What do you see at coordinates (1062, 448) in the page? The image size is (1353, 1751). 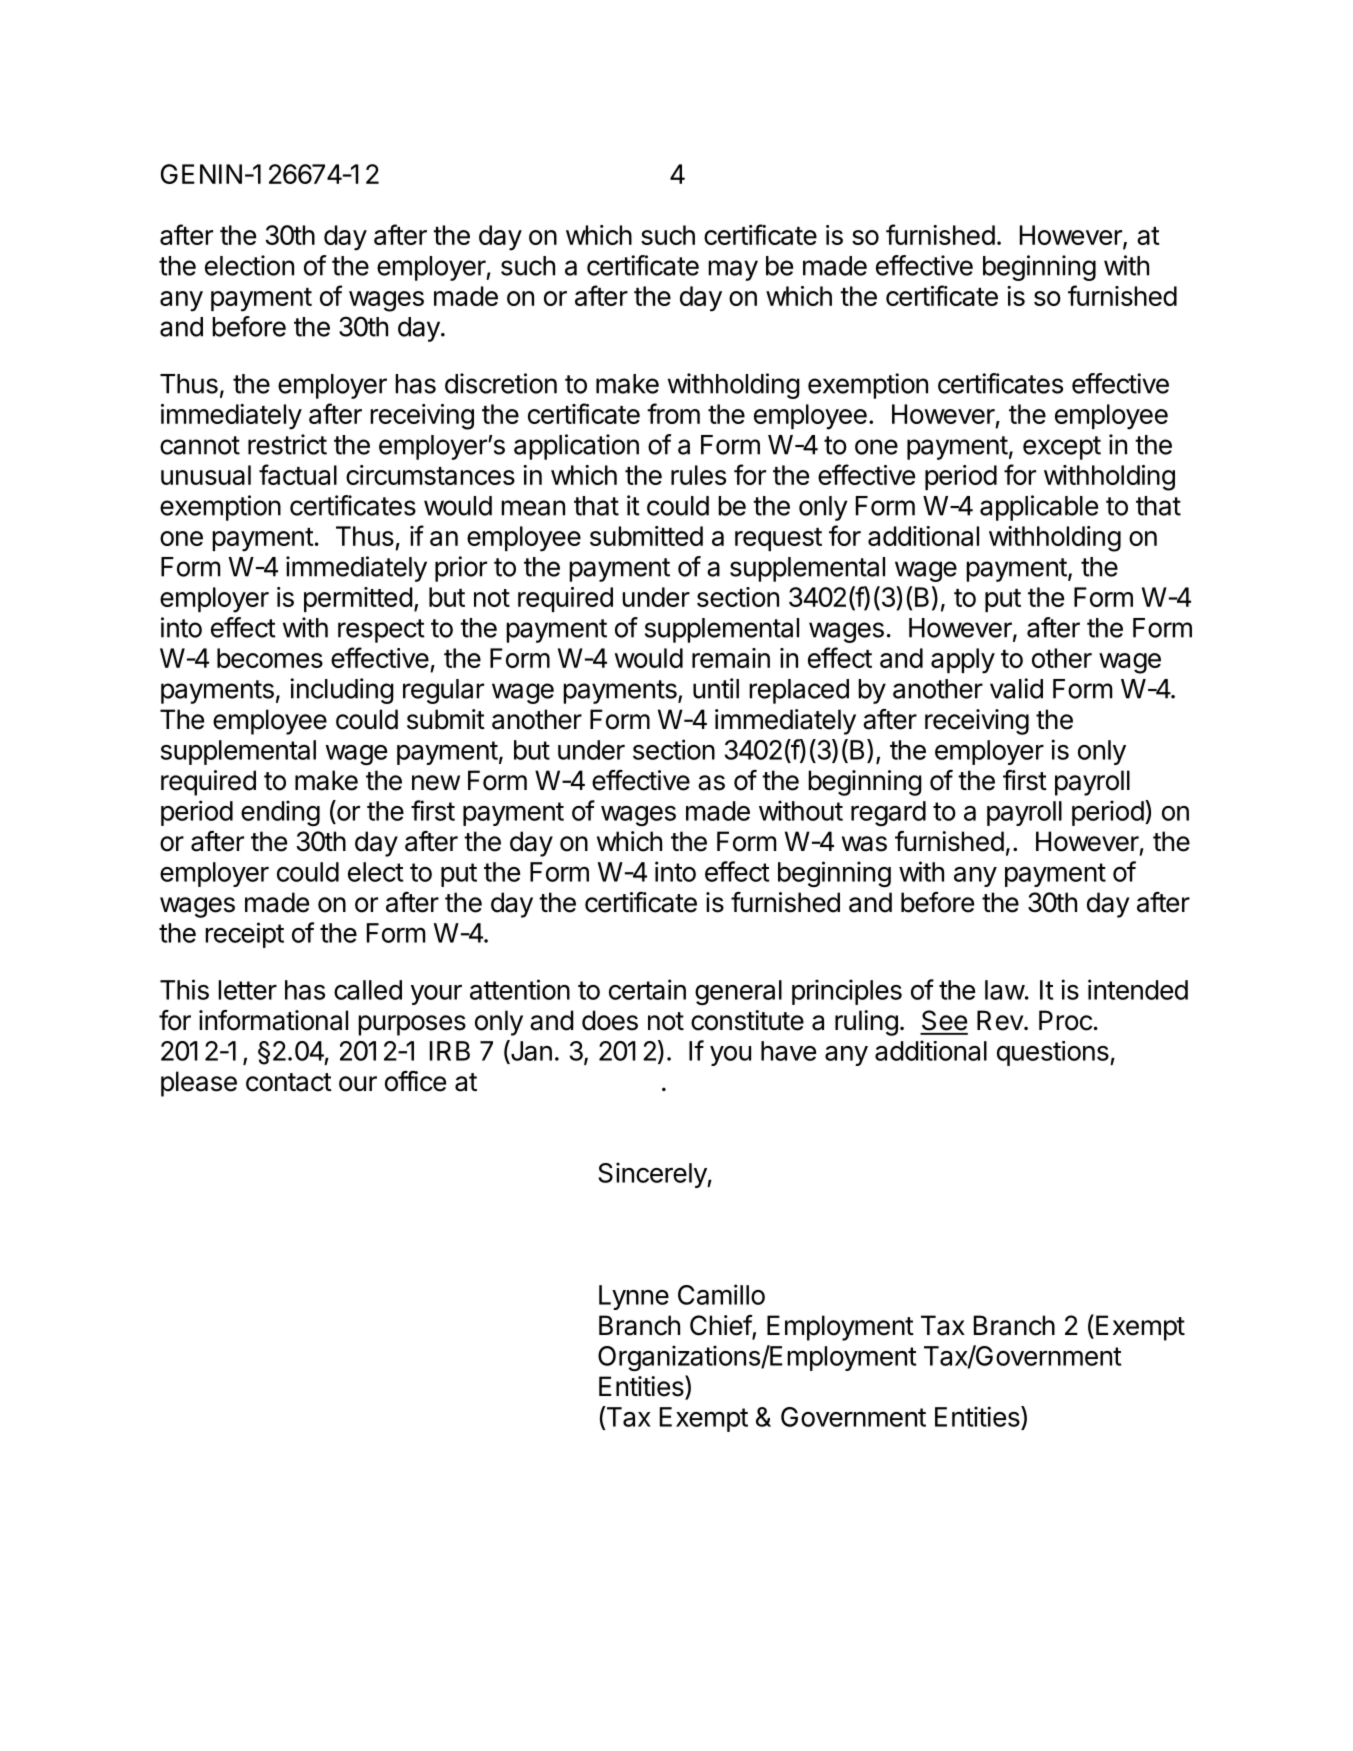 I see `except` at bounding box center [1062, 448].
